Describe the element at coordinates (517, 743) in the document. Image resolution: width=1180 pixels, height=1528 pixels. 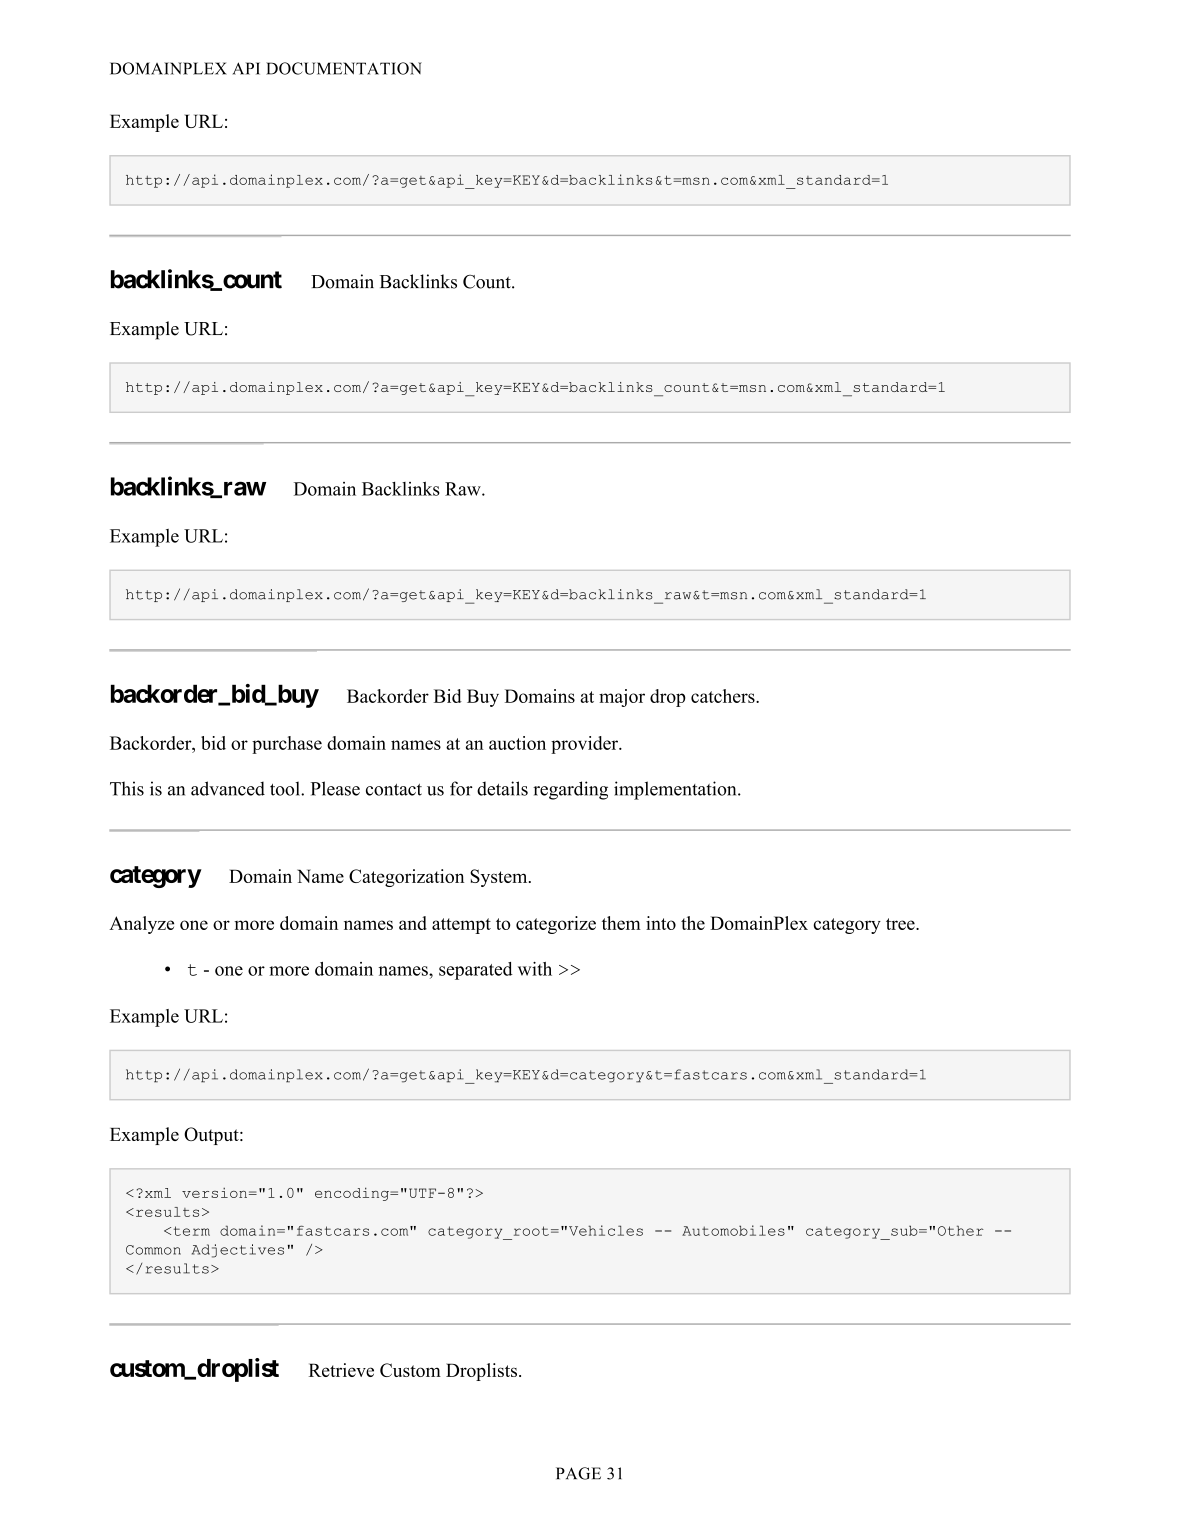
I see `auction` at that location.
